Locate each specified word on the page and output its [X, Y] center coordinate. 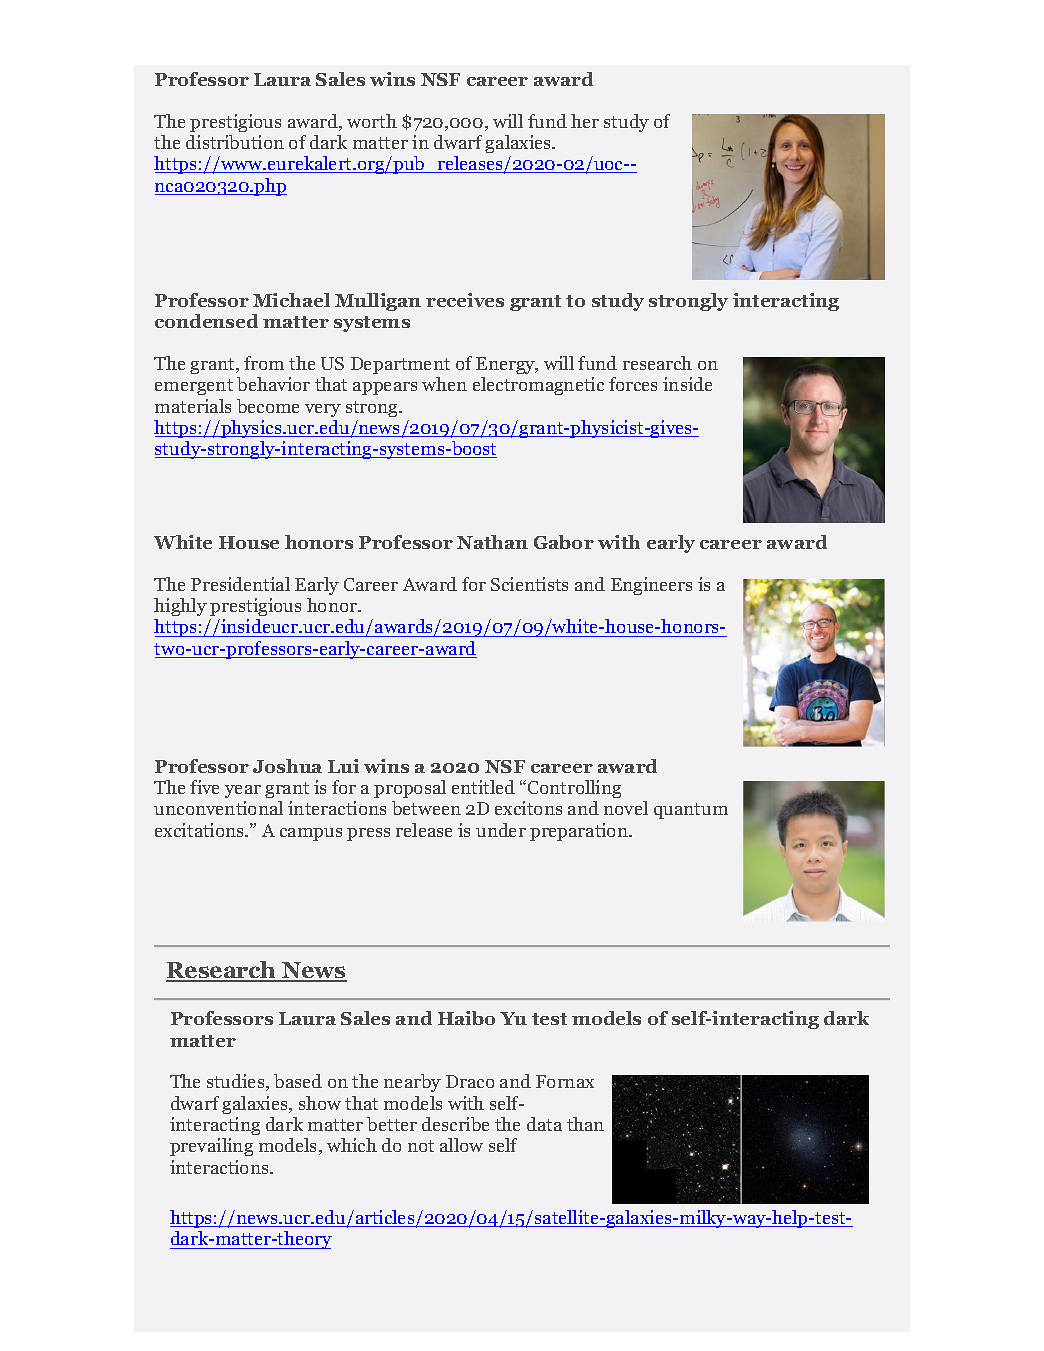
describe [455, 1124]
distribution [235, 142]
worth [372, 121]
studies [237, 1082]
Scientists [529, 584]
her [585, 121]
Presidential [240, 584]
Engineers [651, 586]
